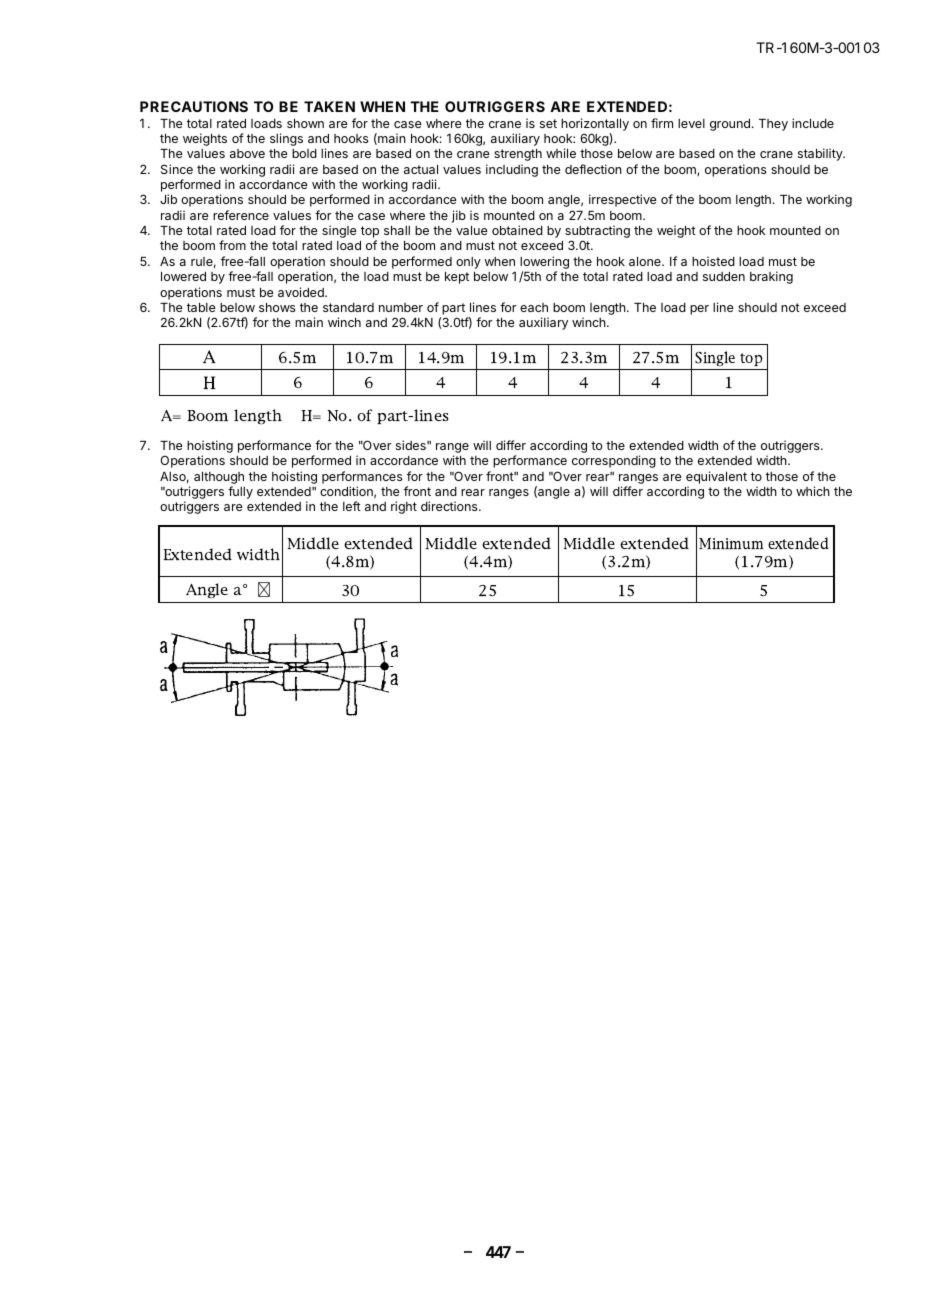 The width and height of the document is (931, 1316). Describe the element at coordinates (232, 245) in the document. I see `from` at that location.
